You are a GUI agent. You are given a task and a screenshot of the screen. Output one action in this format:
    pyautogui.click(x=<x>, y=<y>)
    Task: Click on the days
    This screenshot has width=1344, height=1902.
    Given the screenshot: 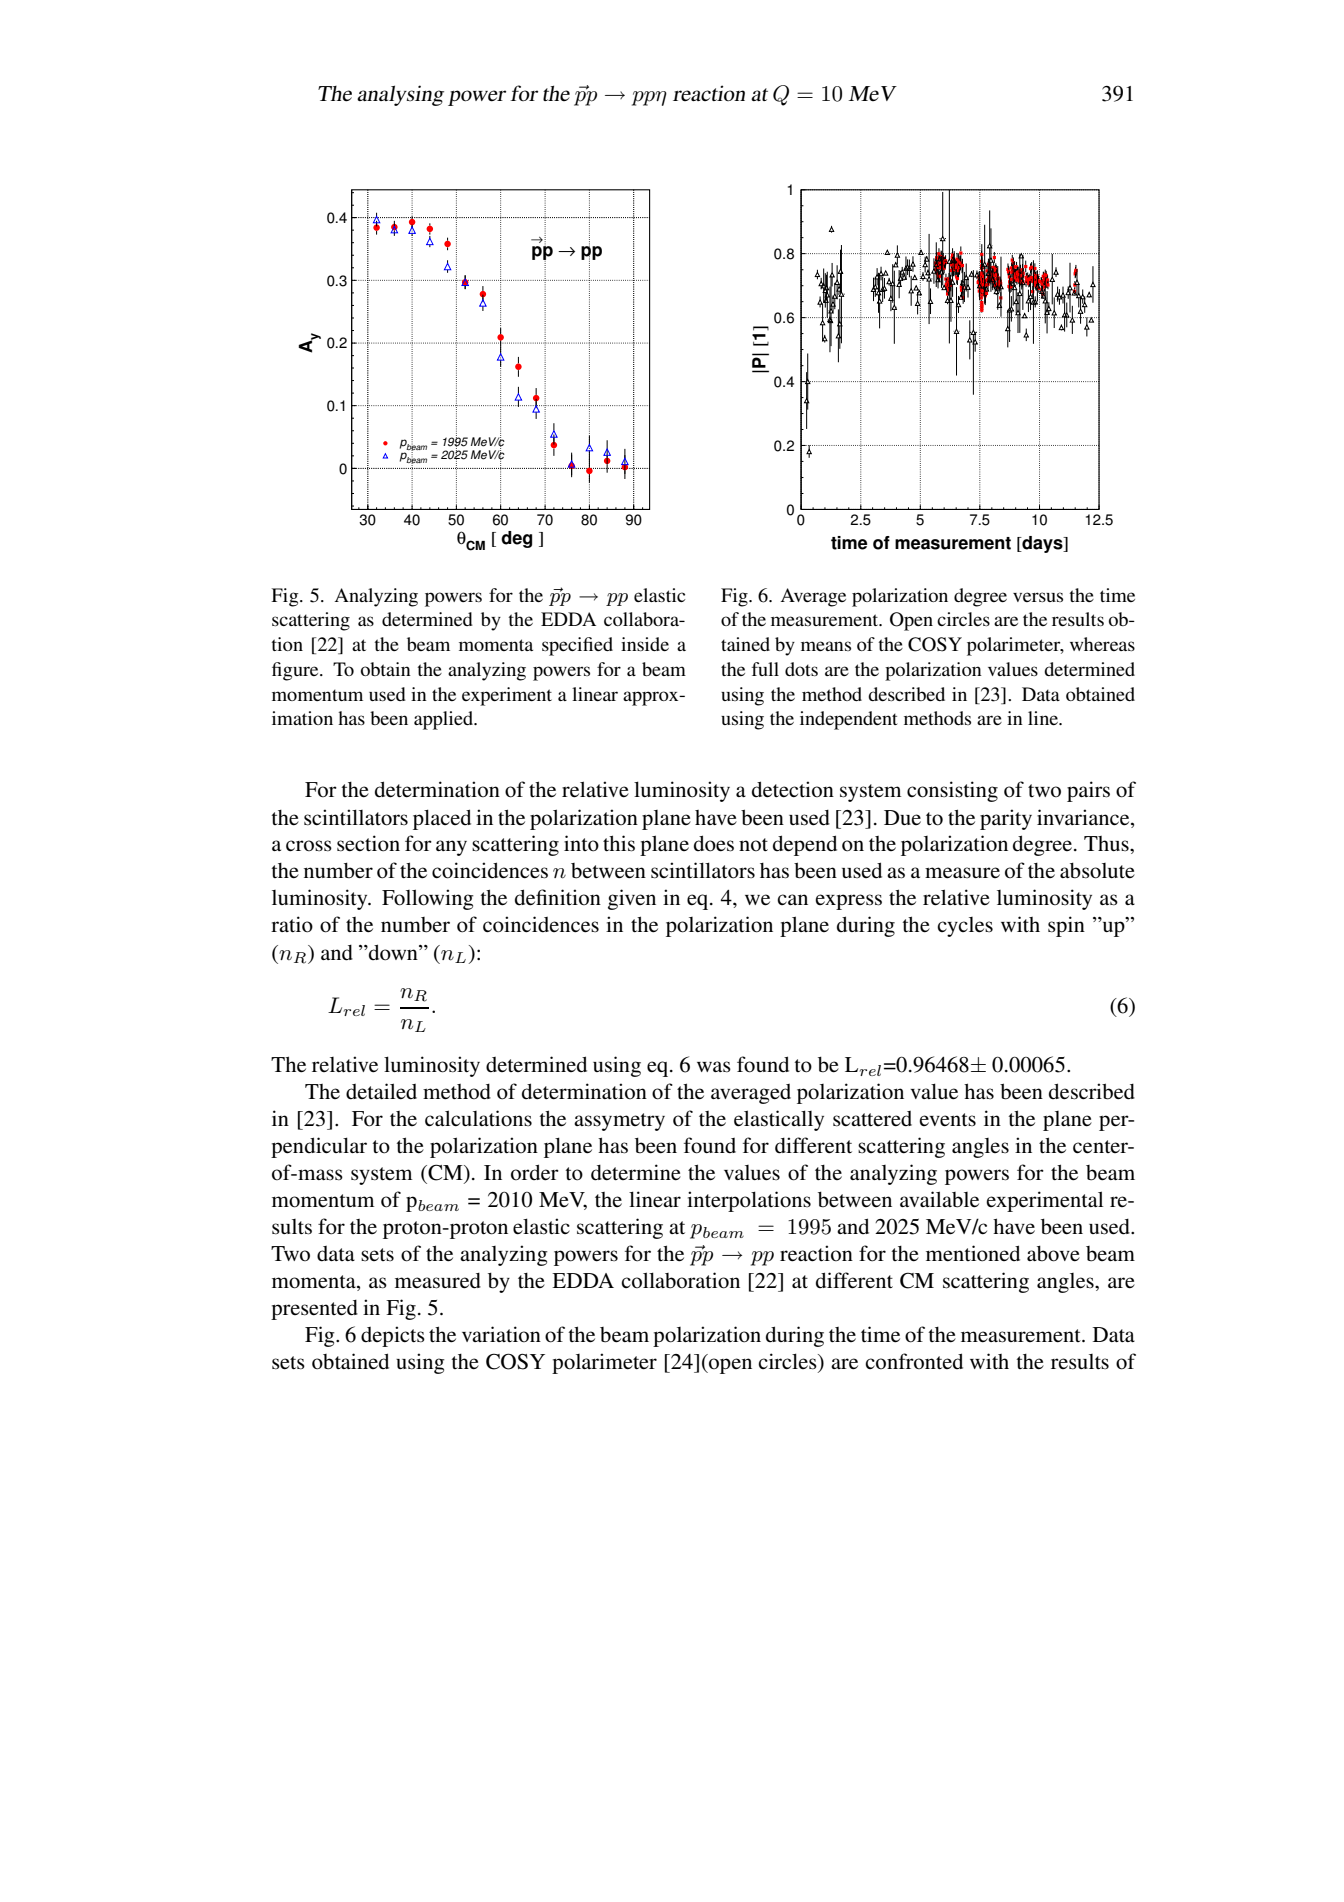 What is the action you would take?
    pyautogui.click(x=1042, y=544)
